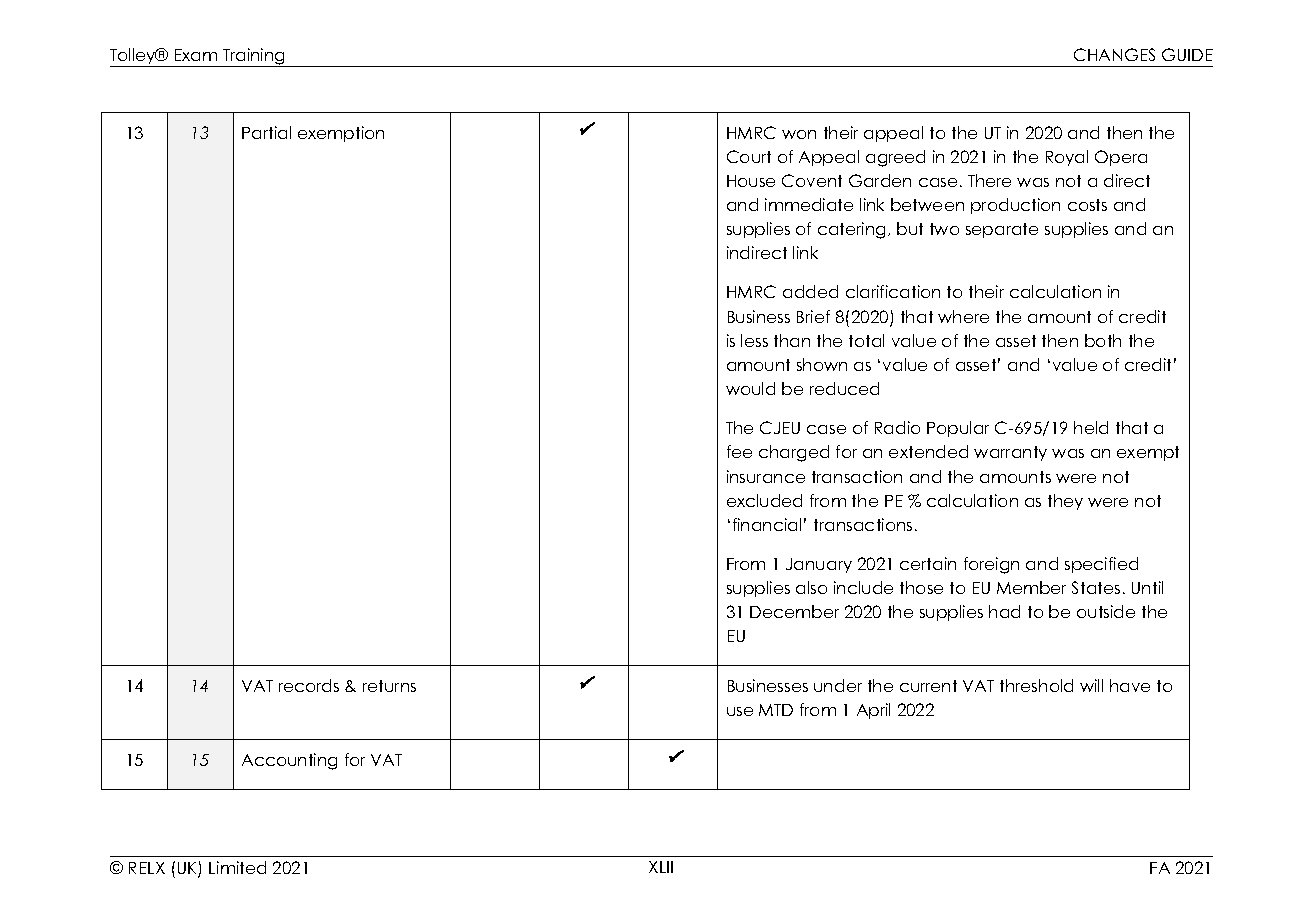  I want to click on Limited, so click(237, 867).
